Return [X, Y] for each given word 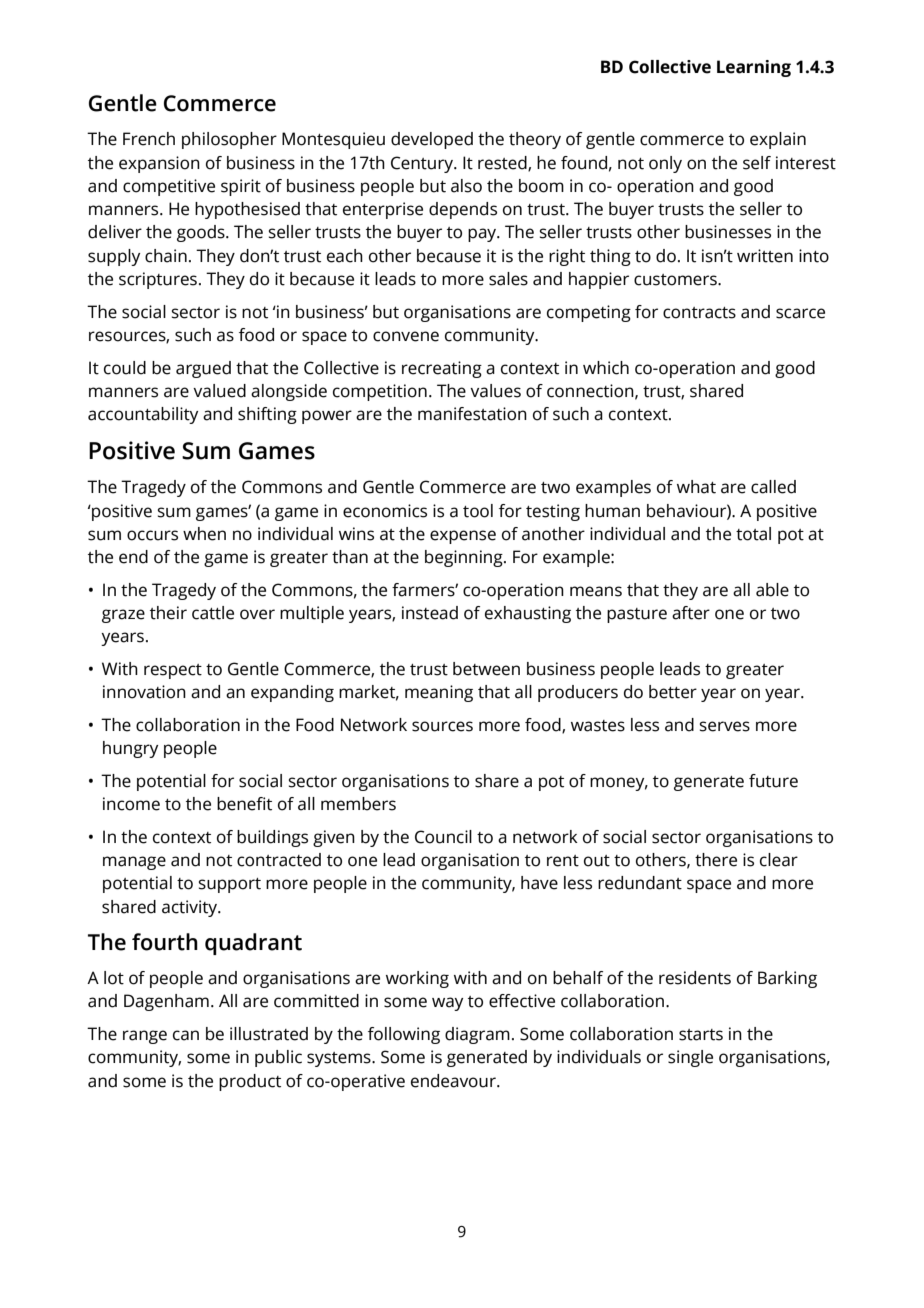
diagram [477, 1035]
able [772, 590]
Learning [754, 68]
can [186, 1035]
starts [701, 1035]
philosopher [229, 140]
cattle [213, 613]
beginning [465, 558]
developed [432, 140]
